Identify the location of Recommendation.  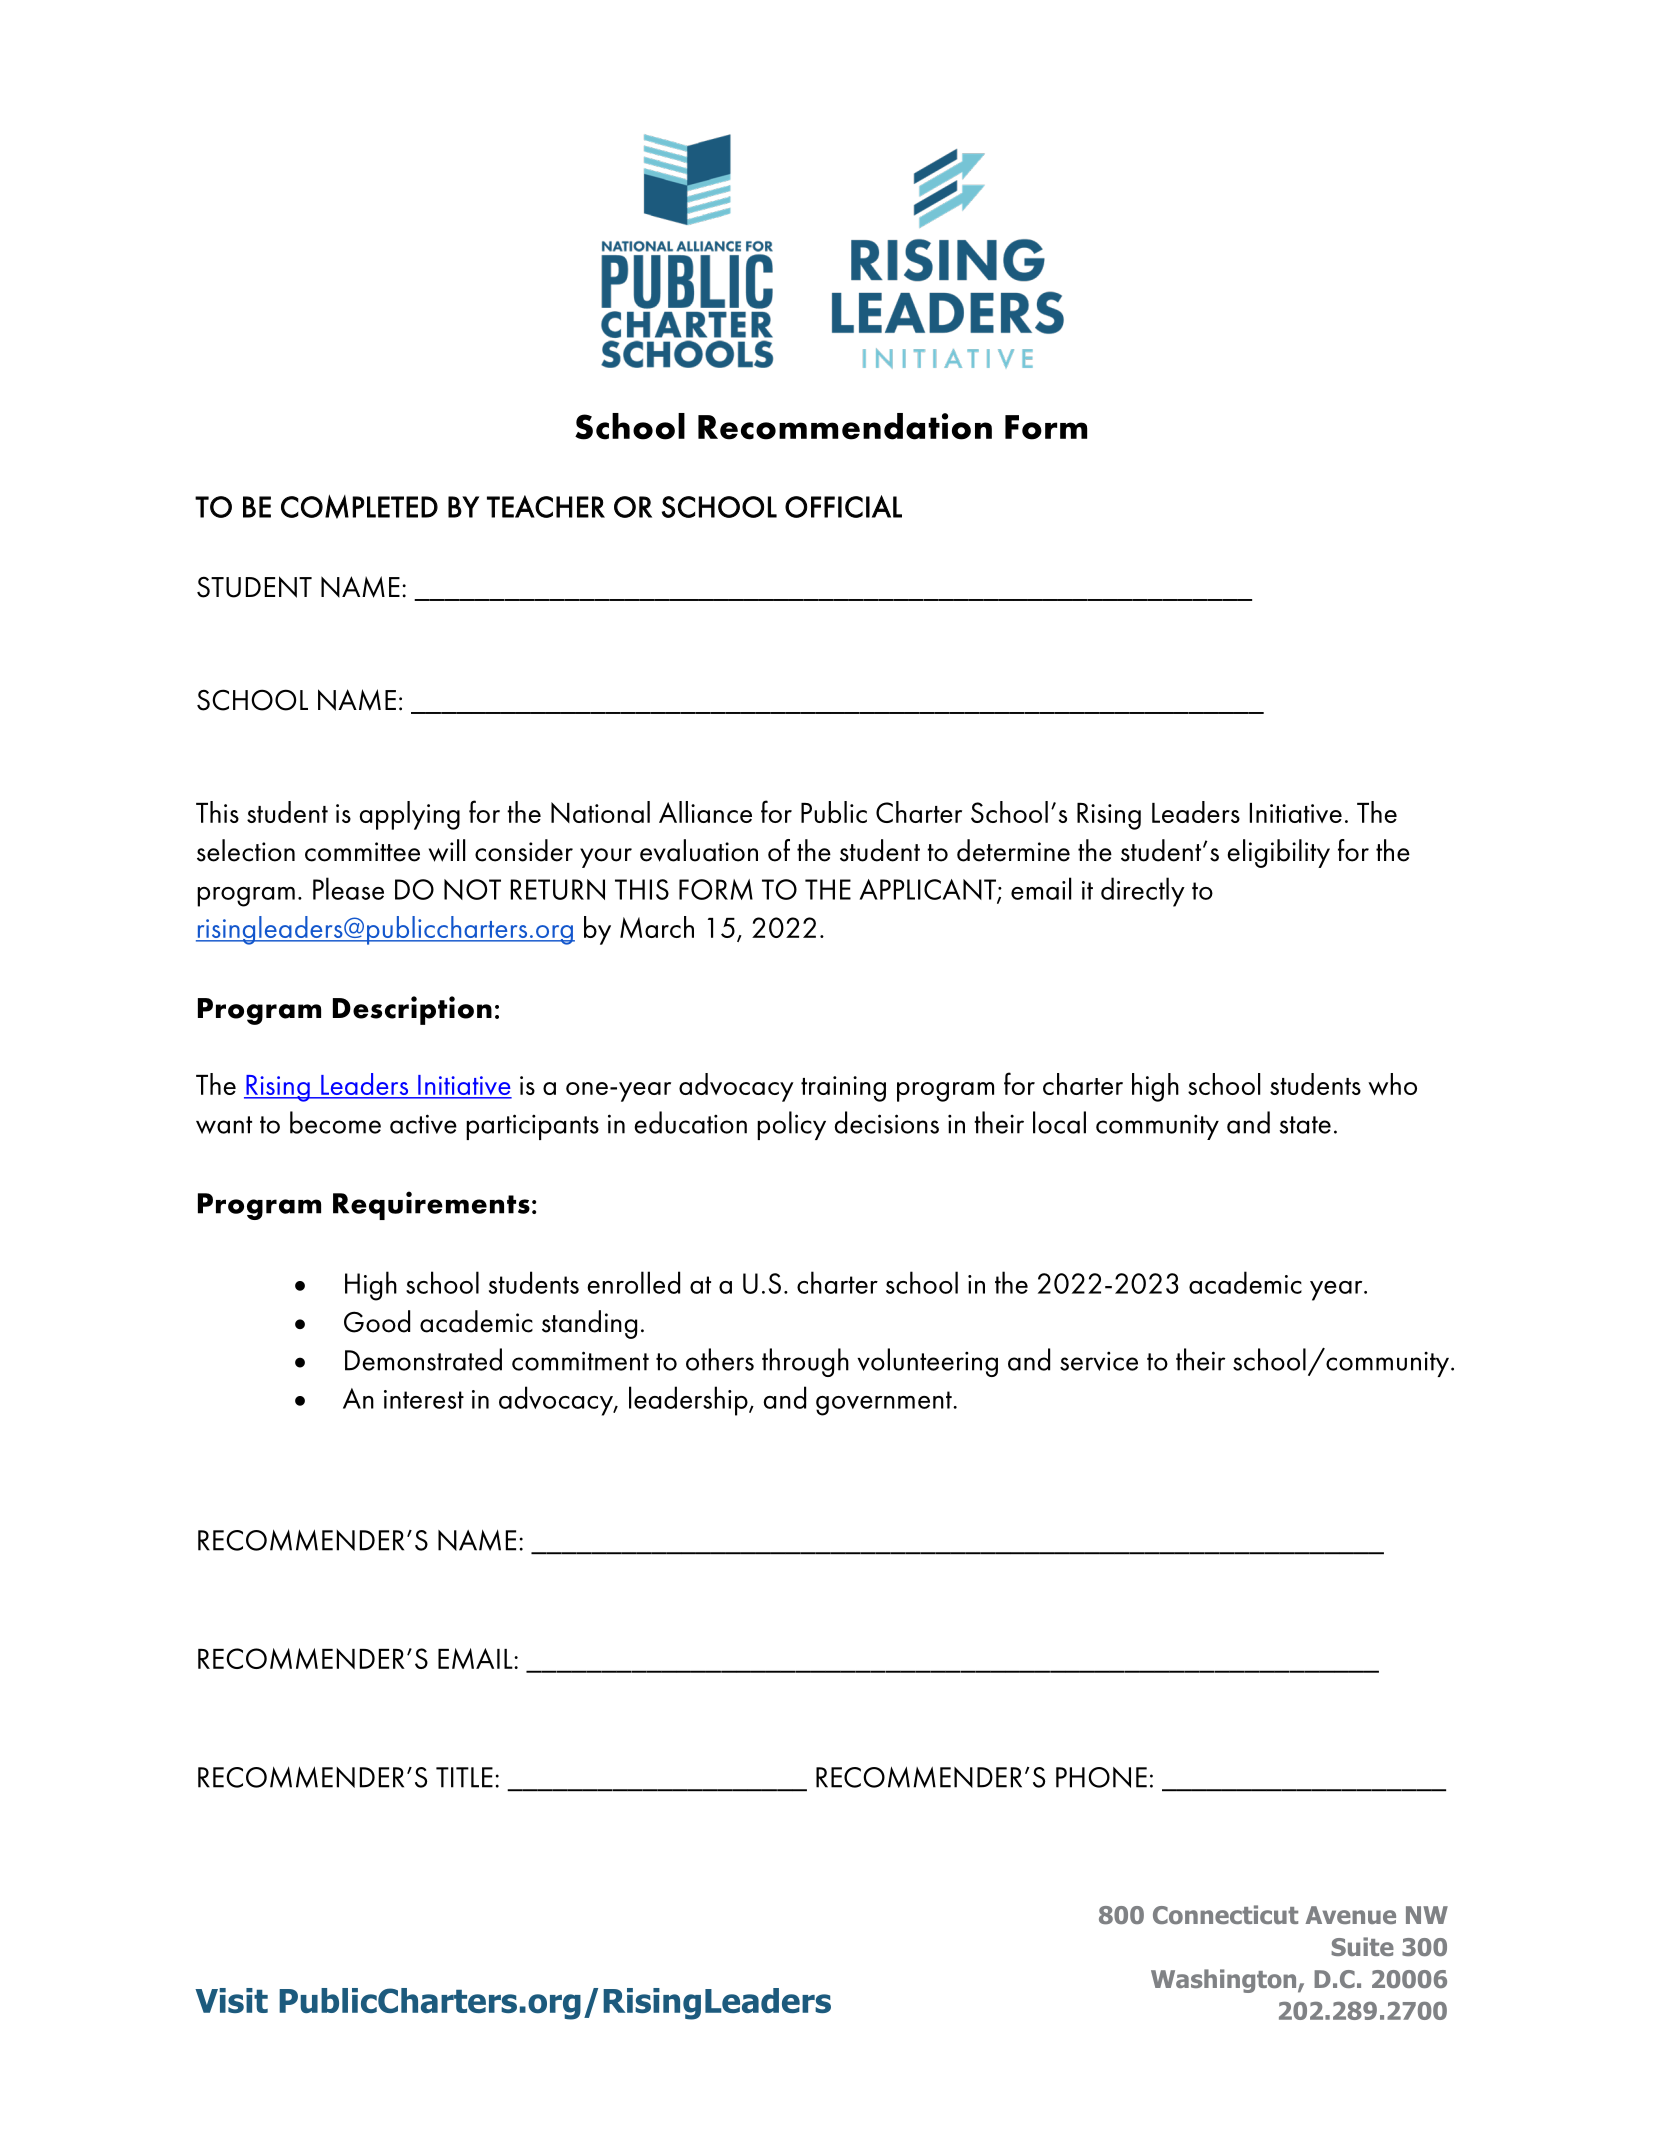
(845, 426).
